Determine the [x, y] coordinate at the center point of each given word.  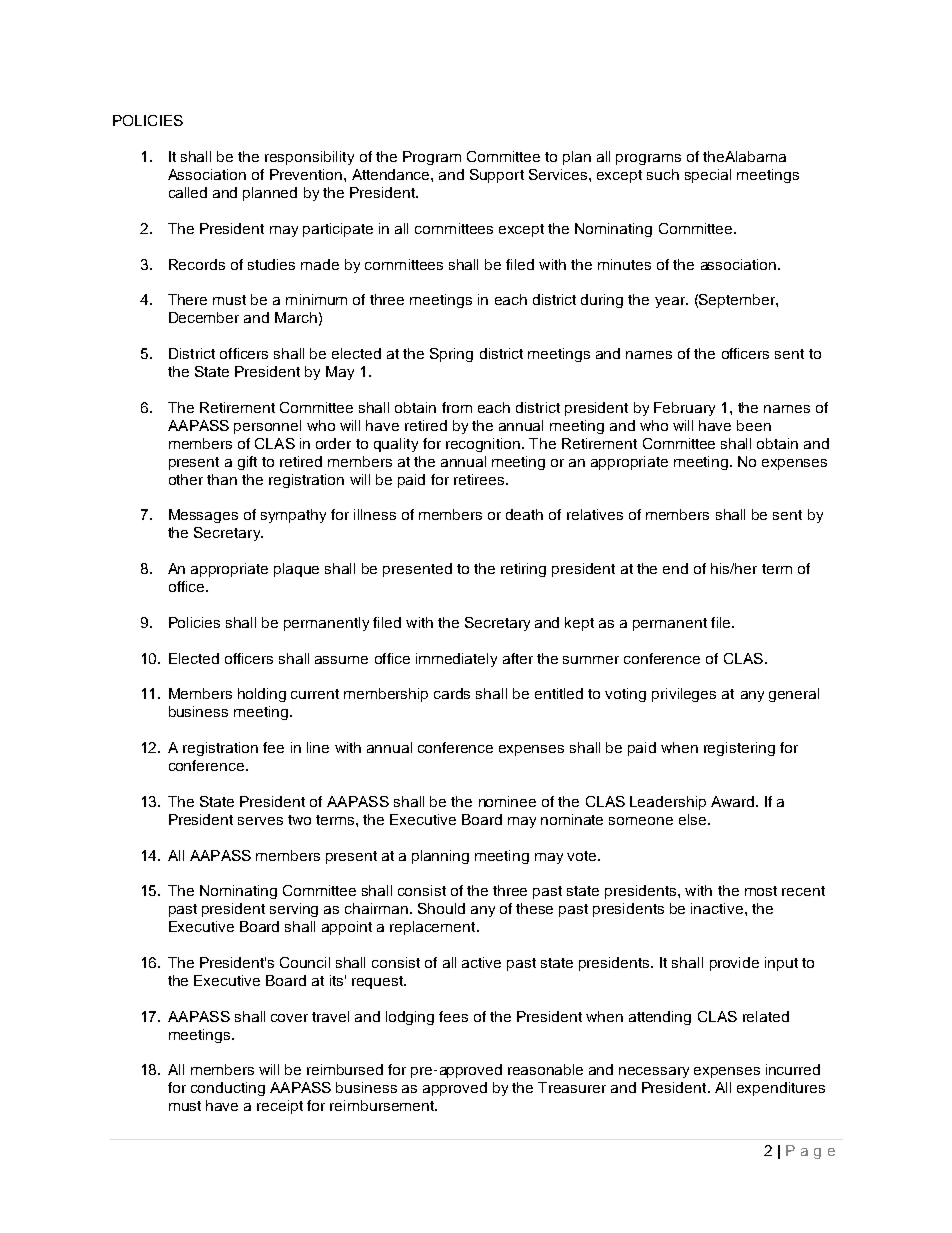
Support [497, 176]
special [708, 176]
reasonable [545, 1069]
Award [734, 801]
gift [247, 463]
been [754, 425]
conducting [228, 1089]
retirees [480, 479]
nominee [507, 801]
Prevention [307, 174]
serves [260, 821]
